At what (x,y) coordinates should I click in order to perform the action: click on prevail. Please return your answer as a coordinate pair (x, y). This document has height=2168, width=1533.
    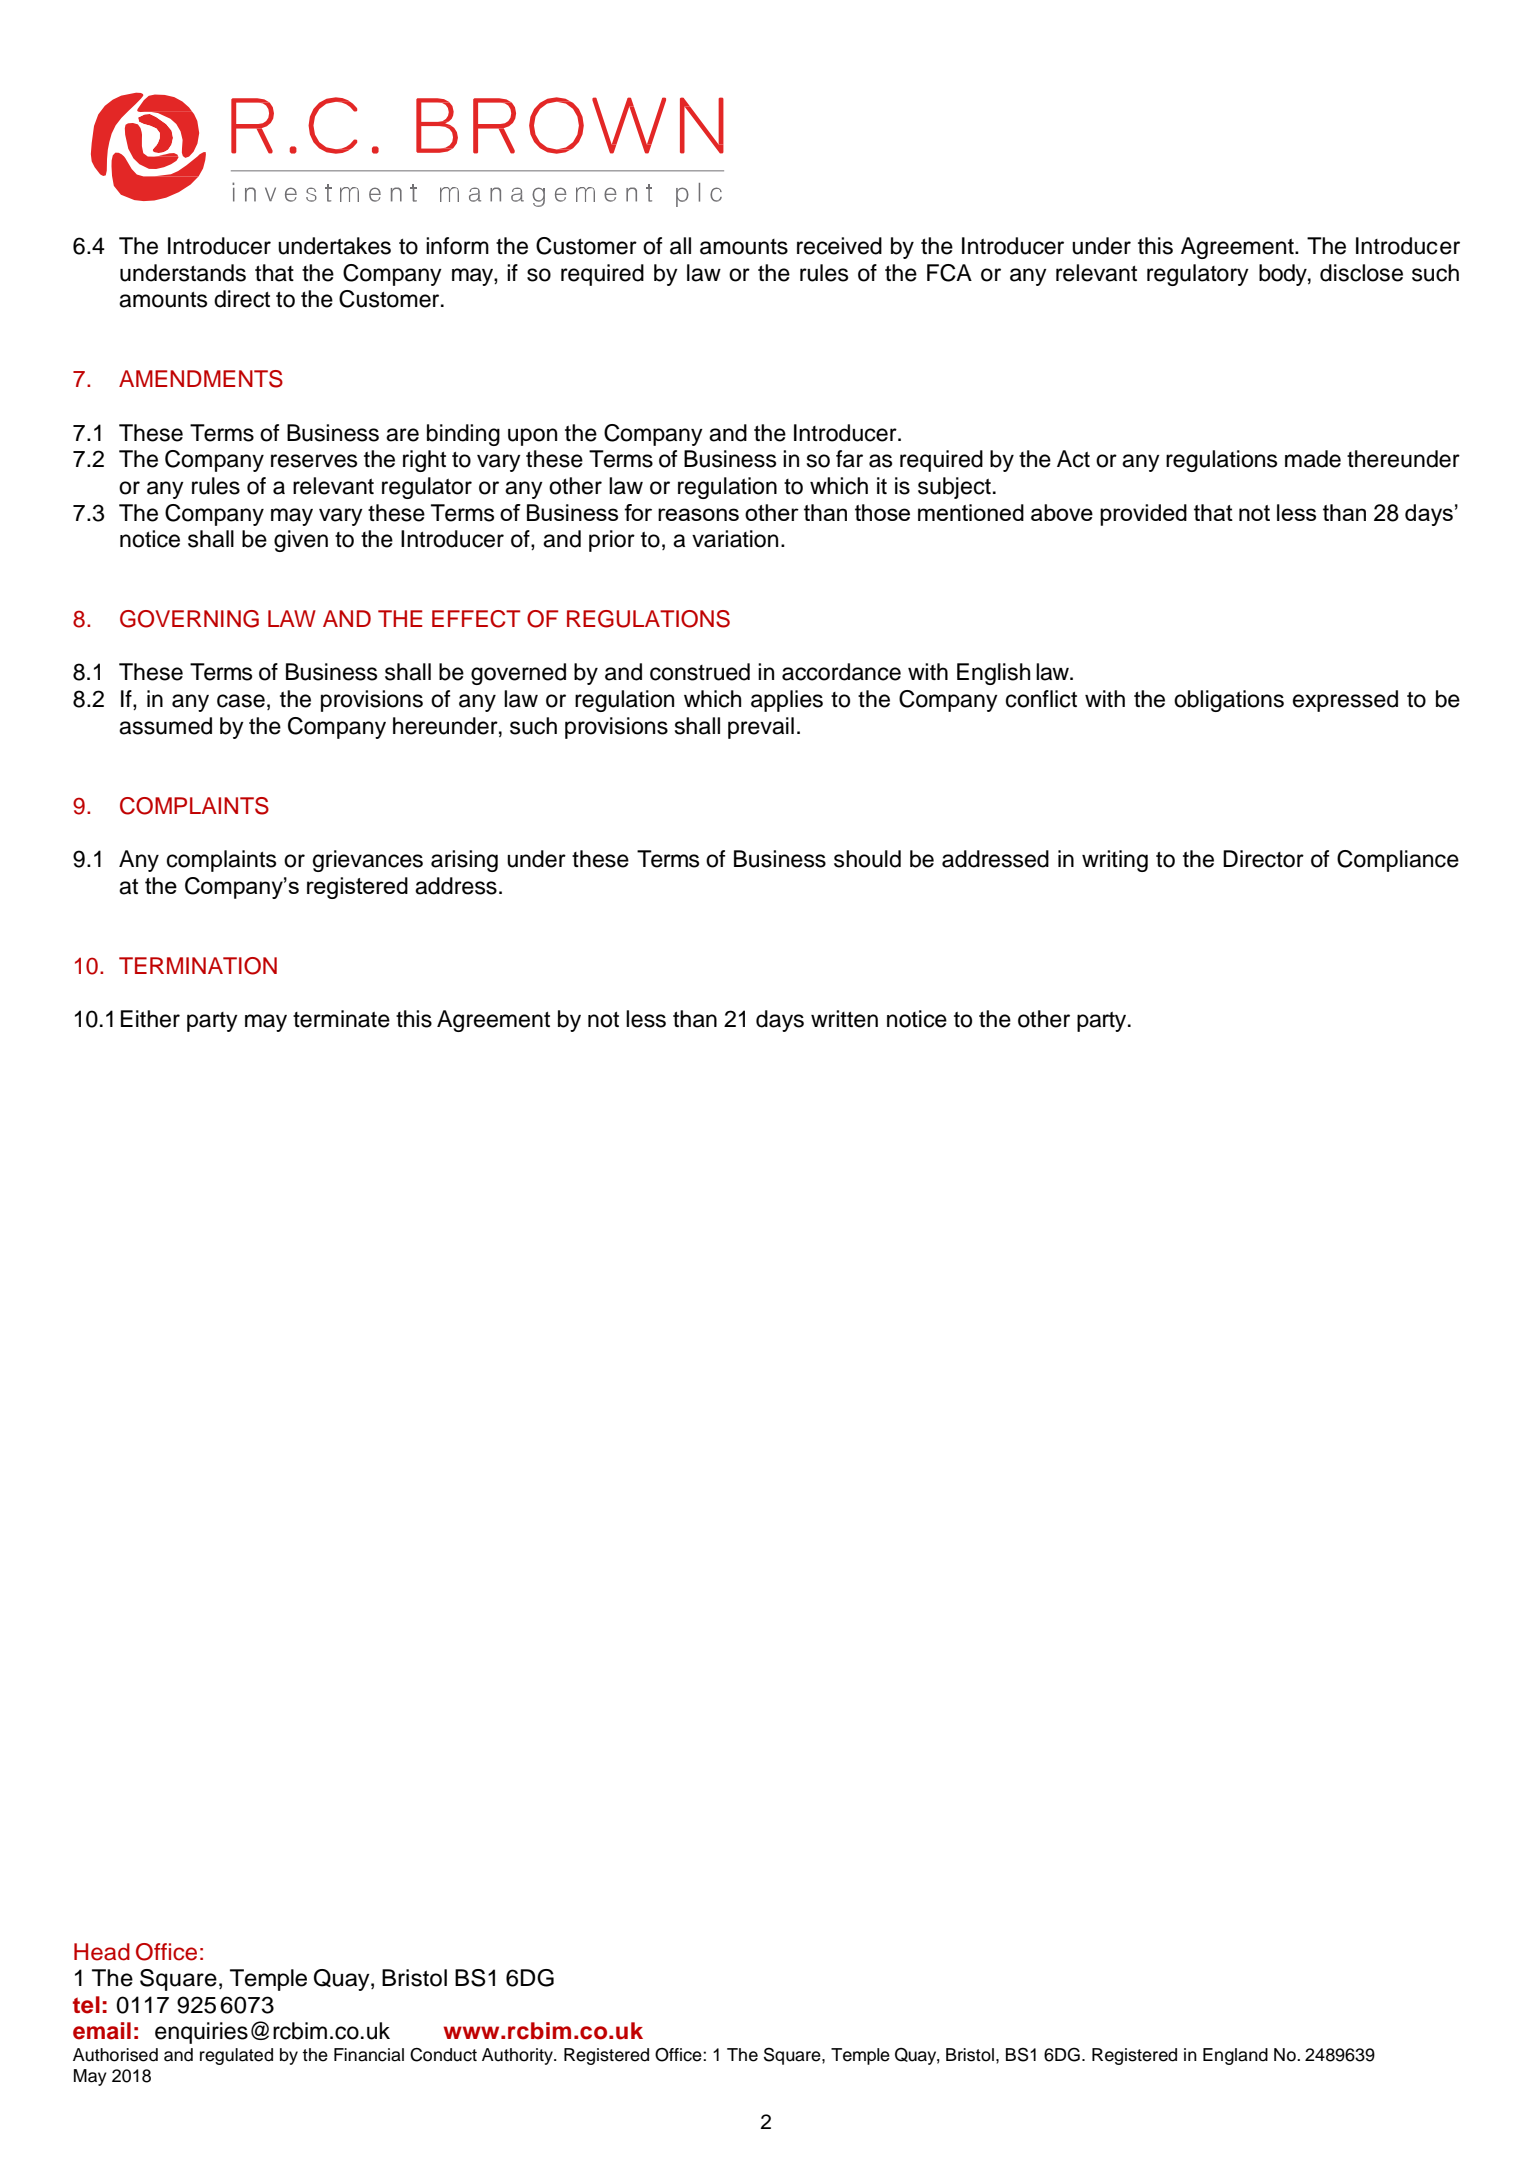
    Looking at the image, I should click on (761, 728).
